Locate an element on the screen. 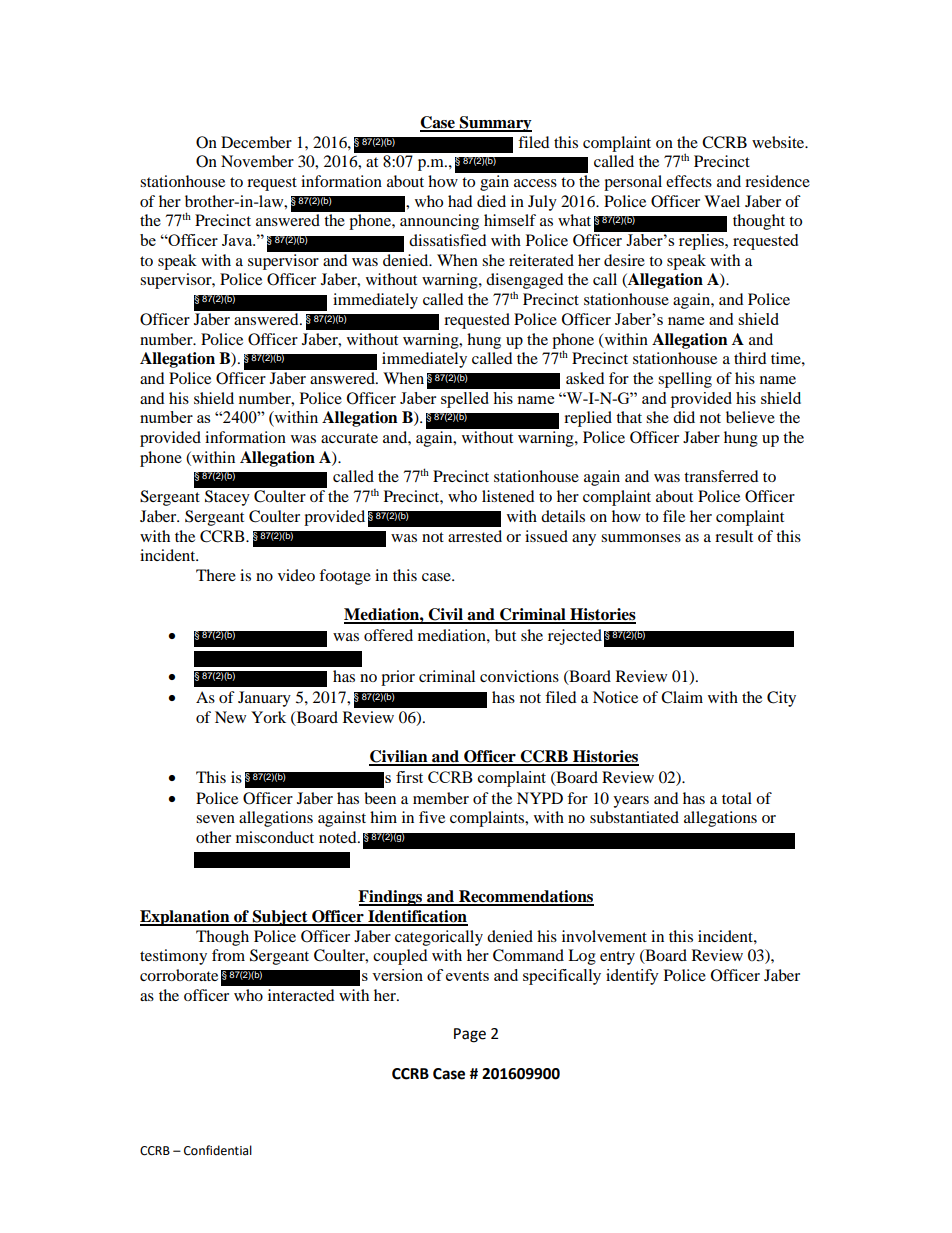 Image resolution: width=952 pixels, height=1233 pixels. Page is located at coordinates (470, 1035).
